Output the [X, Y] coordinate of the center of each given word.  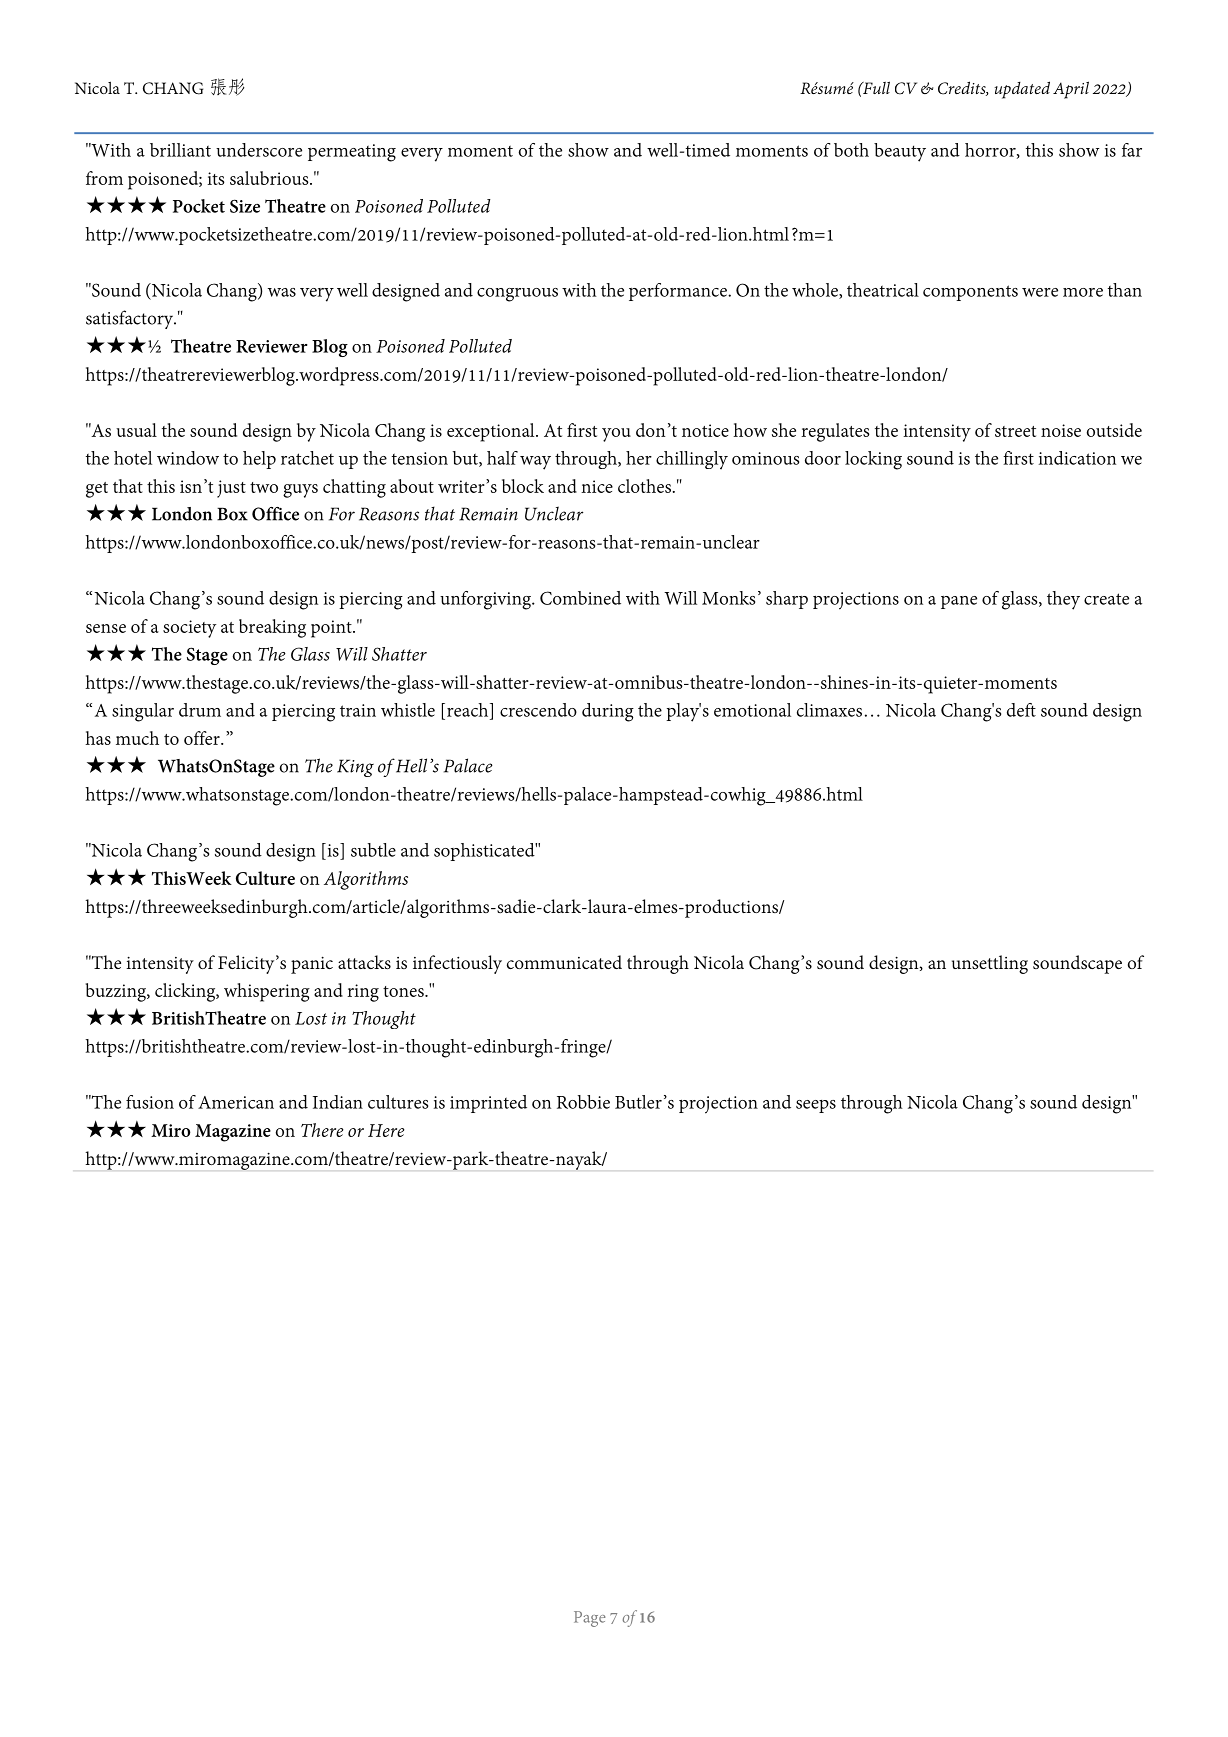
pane [959, 602]
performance [679, 292]
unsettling [990, 964]
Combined [580, 598]
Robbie [583, 1102]
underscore [259, 150]
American [236, 1102]
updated [1022, 90]
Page [590, 1619]
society [189, 629]
